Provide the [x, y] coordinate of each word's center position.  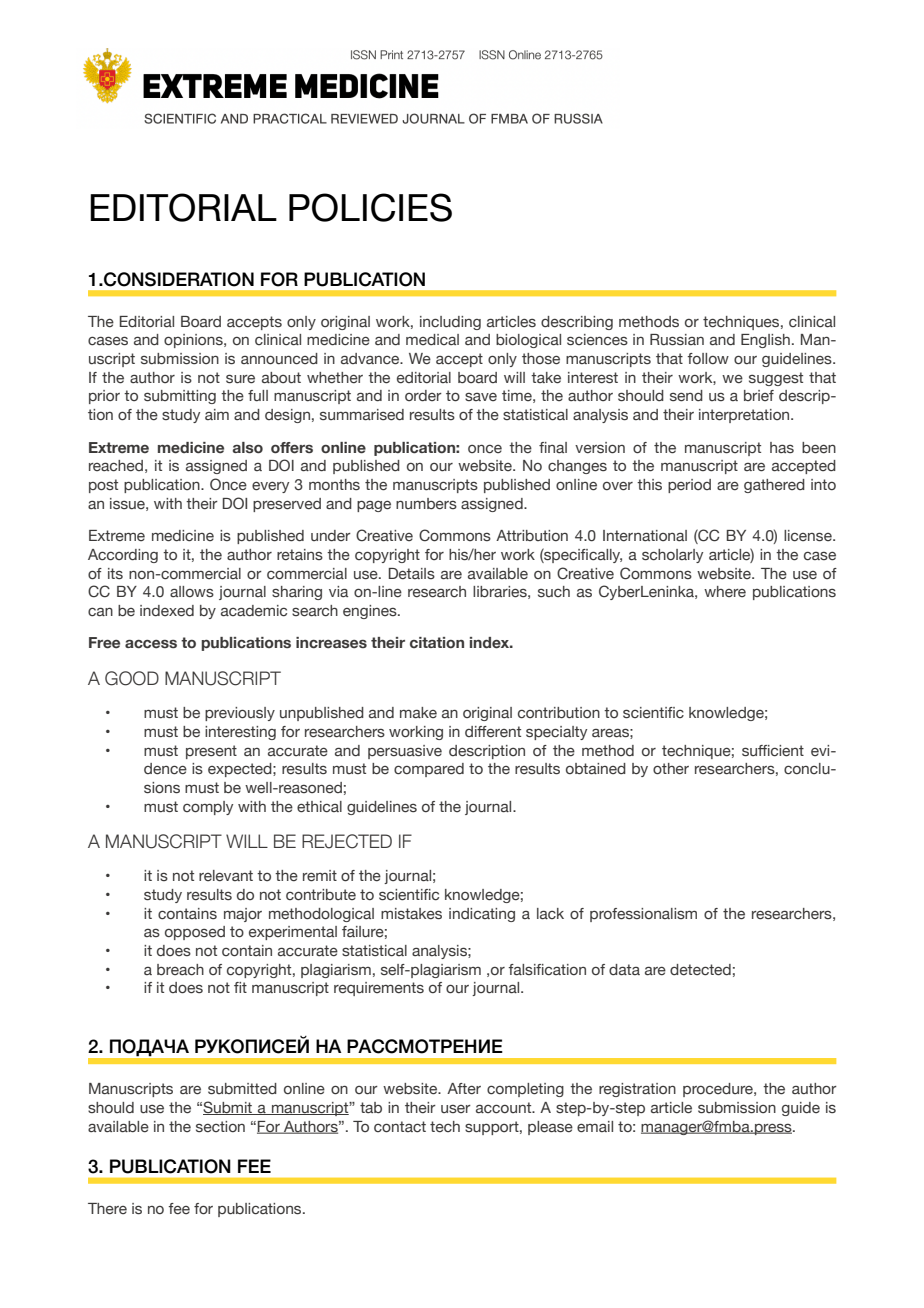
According [123, 556]
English [765, 341]
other [671, 769]
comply [208, 808]
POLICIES [370, 207]
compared [429, 770]
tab [371, 1107]
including [450, 323]
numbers [426, 504]
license [809, 536]
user [456, 1109]
